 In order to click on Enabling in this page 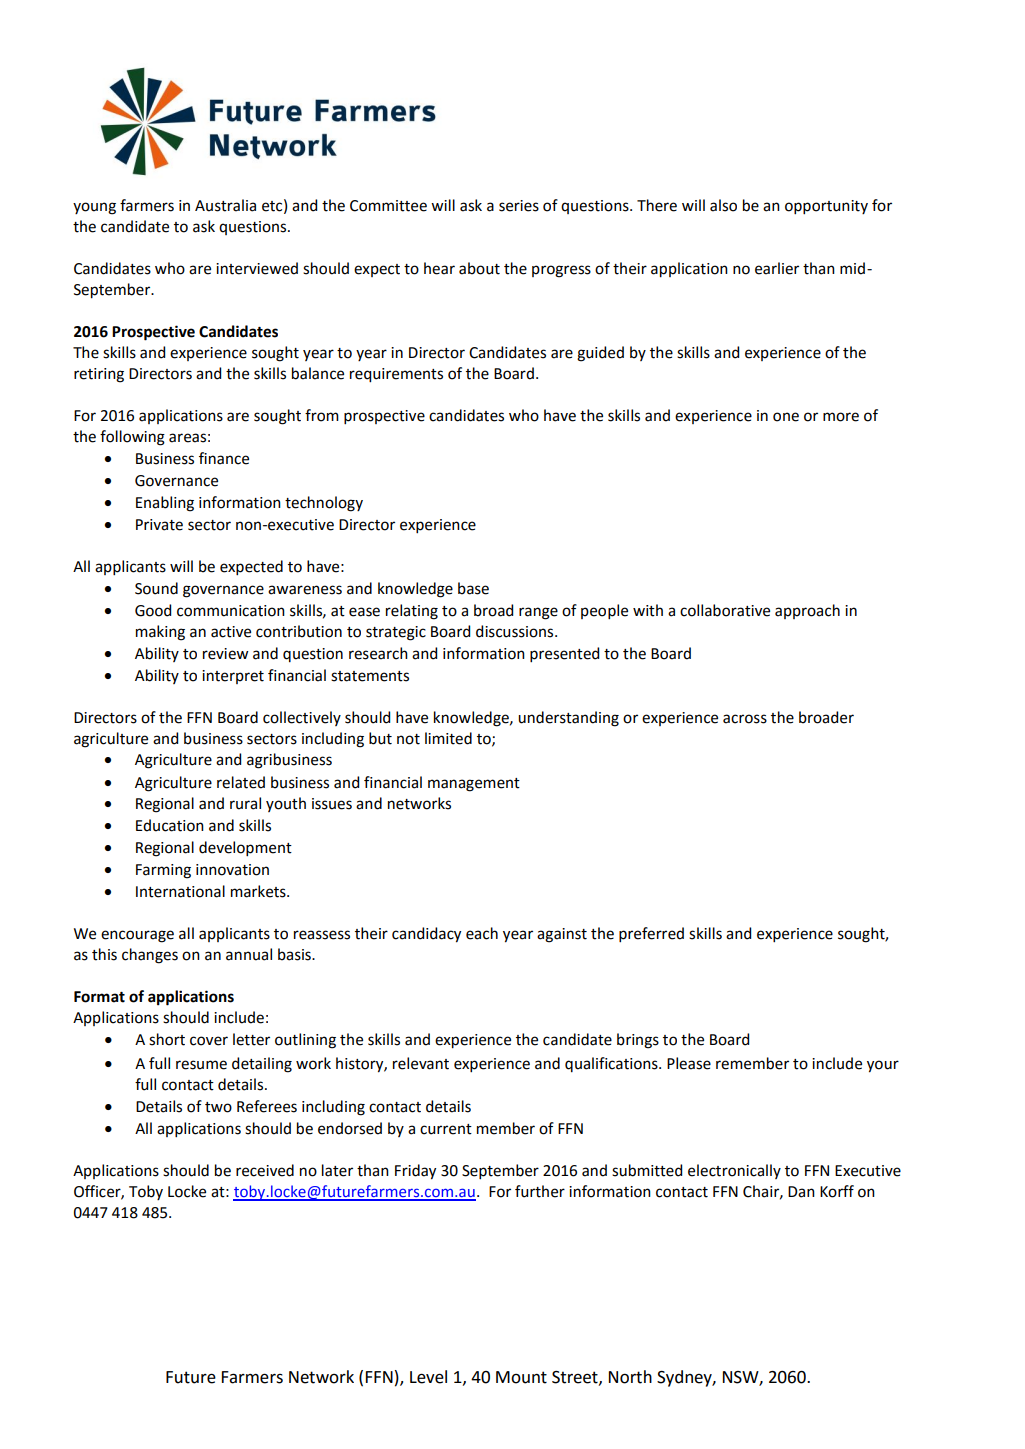, I will do `click(165, 504)`.
